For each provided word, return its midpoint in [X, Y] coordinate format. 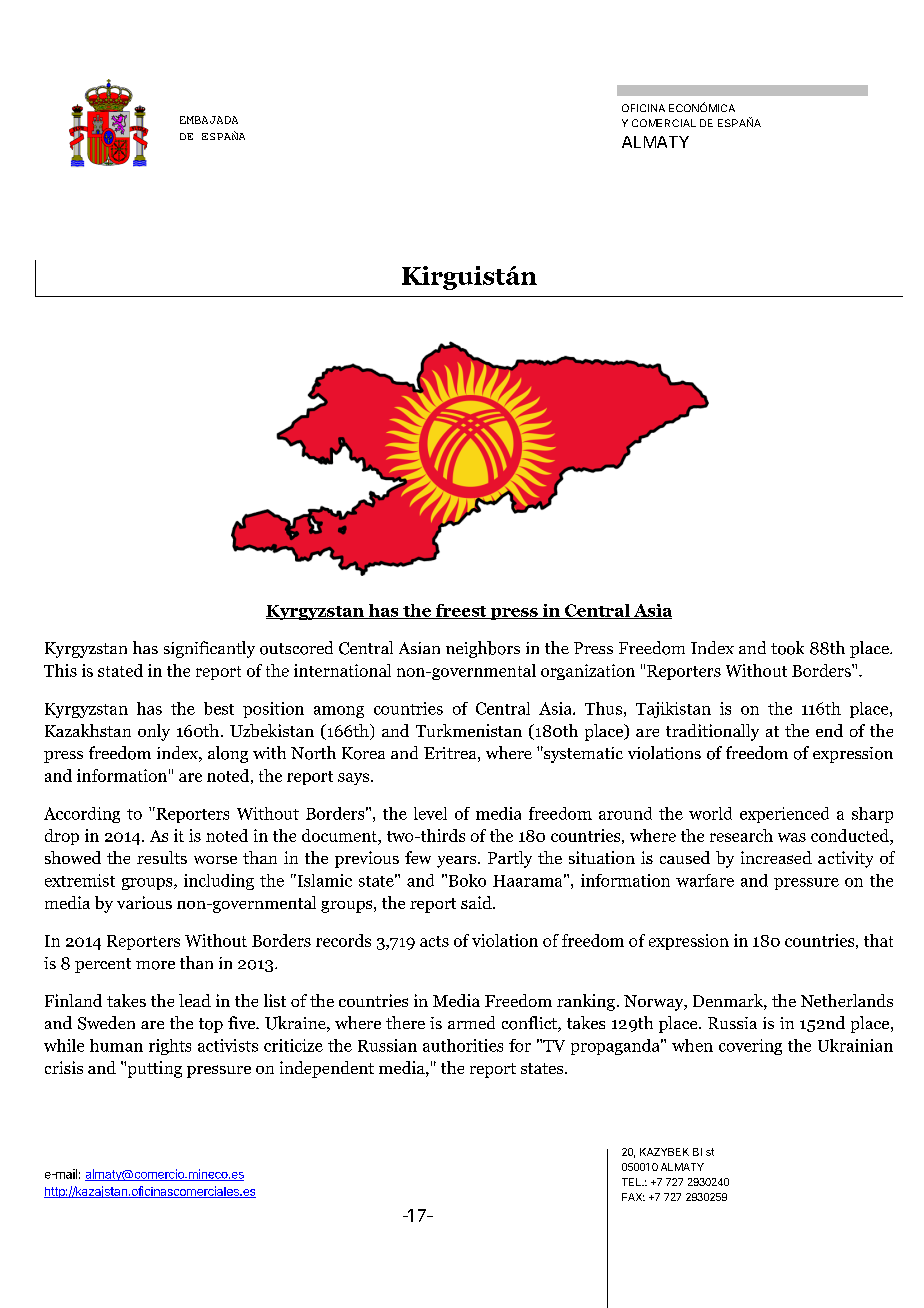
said [477, 902]
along [228, 754]
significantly [209, 649]
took [787, 648]
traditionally [712, 732]
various [144, 902]
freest [461, 611]
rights [170, 1047]
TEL [632, 1182]
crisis [64, 1067]
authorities [463, 1045]
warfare [705, 880]
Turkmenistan [469, 730]
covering [750, 1047]
